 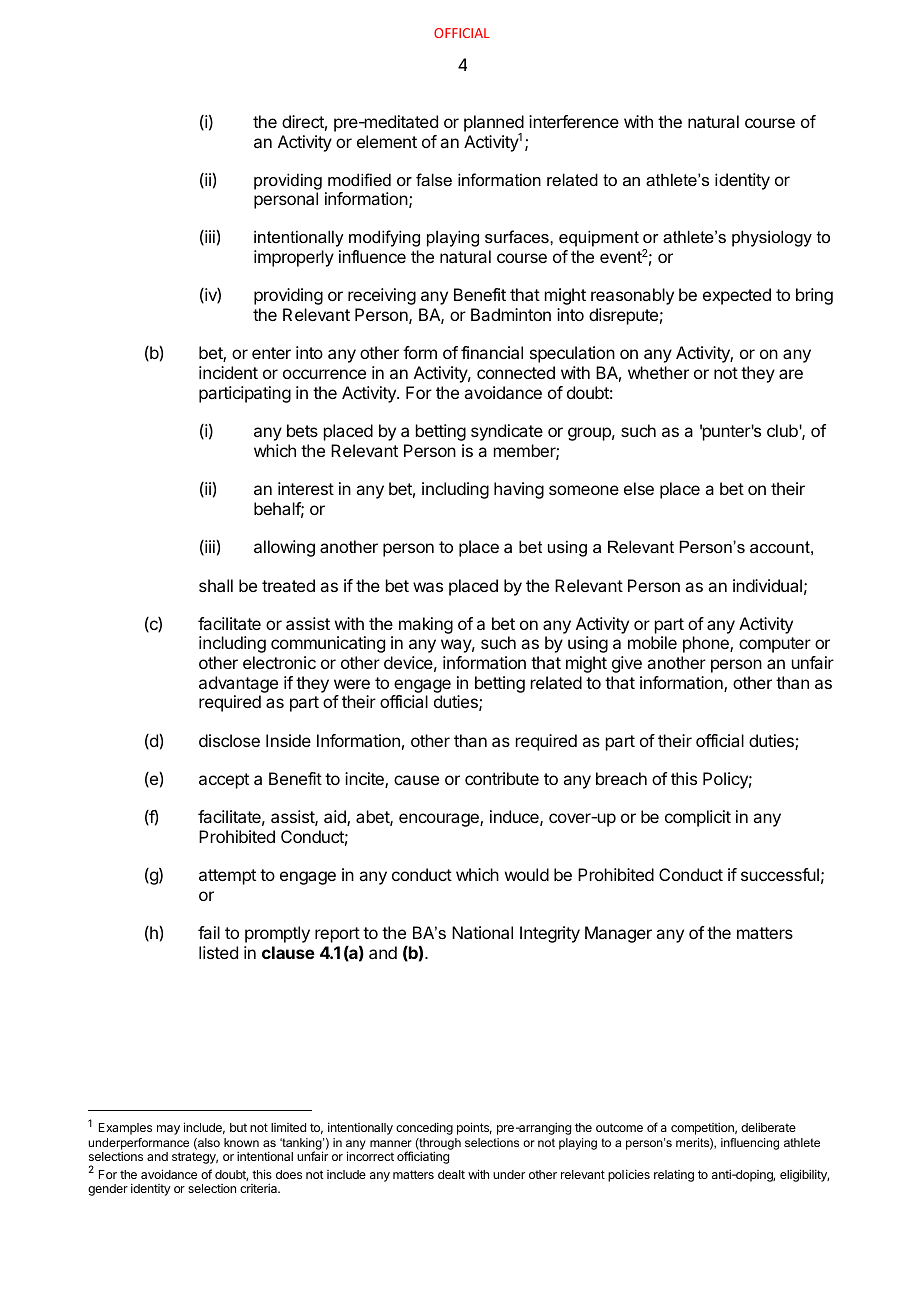 What do you see at coordinates (426, 625) in the screenshot?
I see `making` at bounding box center [426, 625].
